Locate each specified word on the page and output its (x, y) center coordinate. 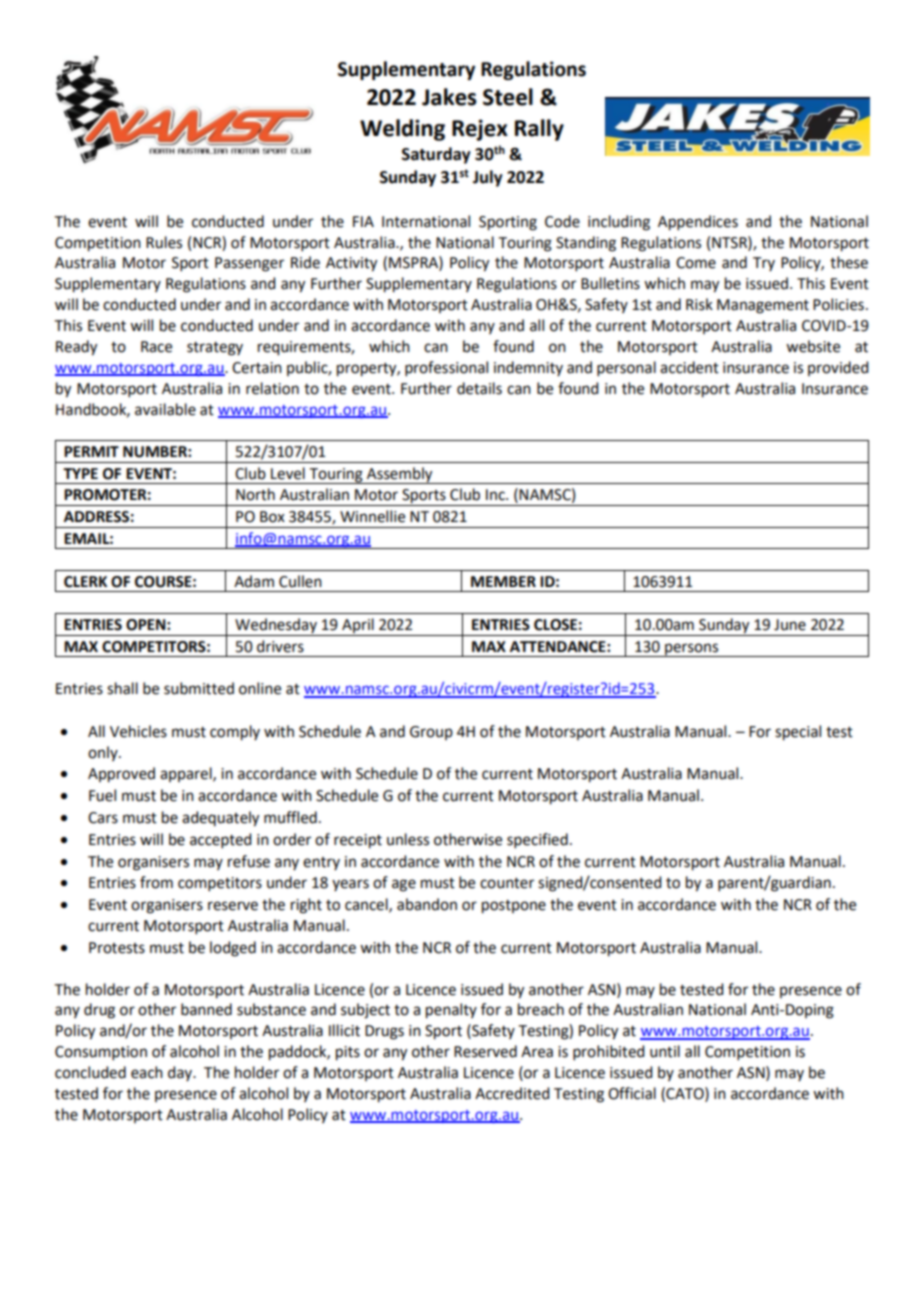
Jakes (449, 97)
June (790, 625)
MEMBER (503, 581)
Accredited (512, 1093)
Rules (164, 242)
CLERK (85, 582)
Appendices (698, 223)
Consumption (101, 1053)
